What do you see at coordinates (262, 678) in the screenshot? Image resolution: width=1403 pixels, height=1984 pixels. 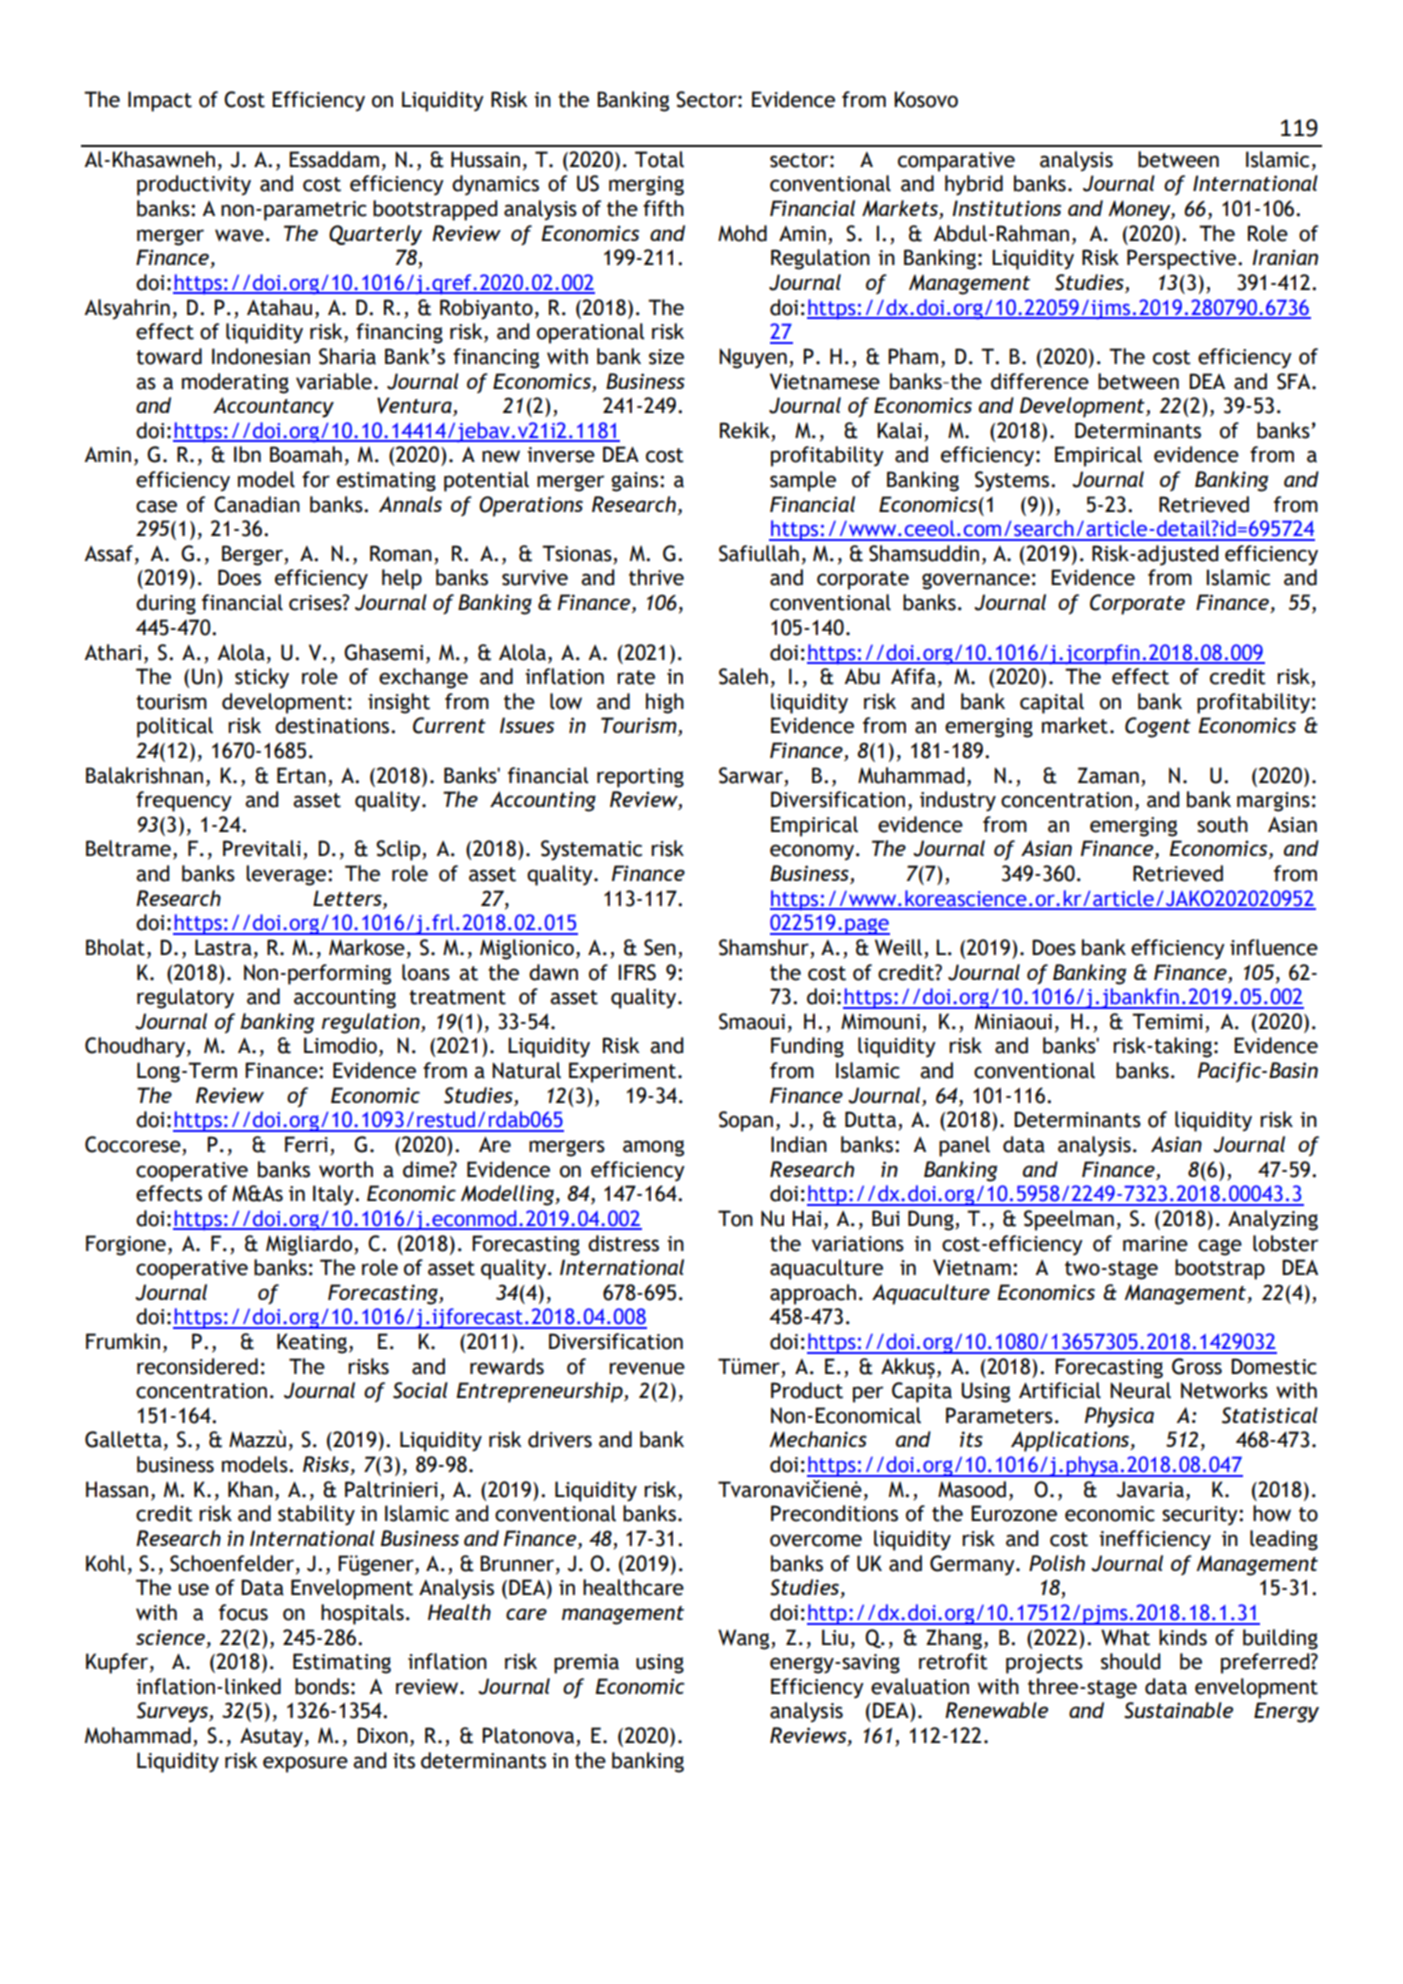 I see `sticky` at bounding box center [262, 678].
